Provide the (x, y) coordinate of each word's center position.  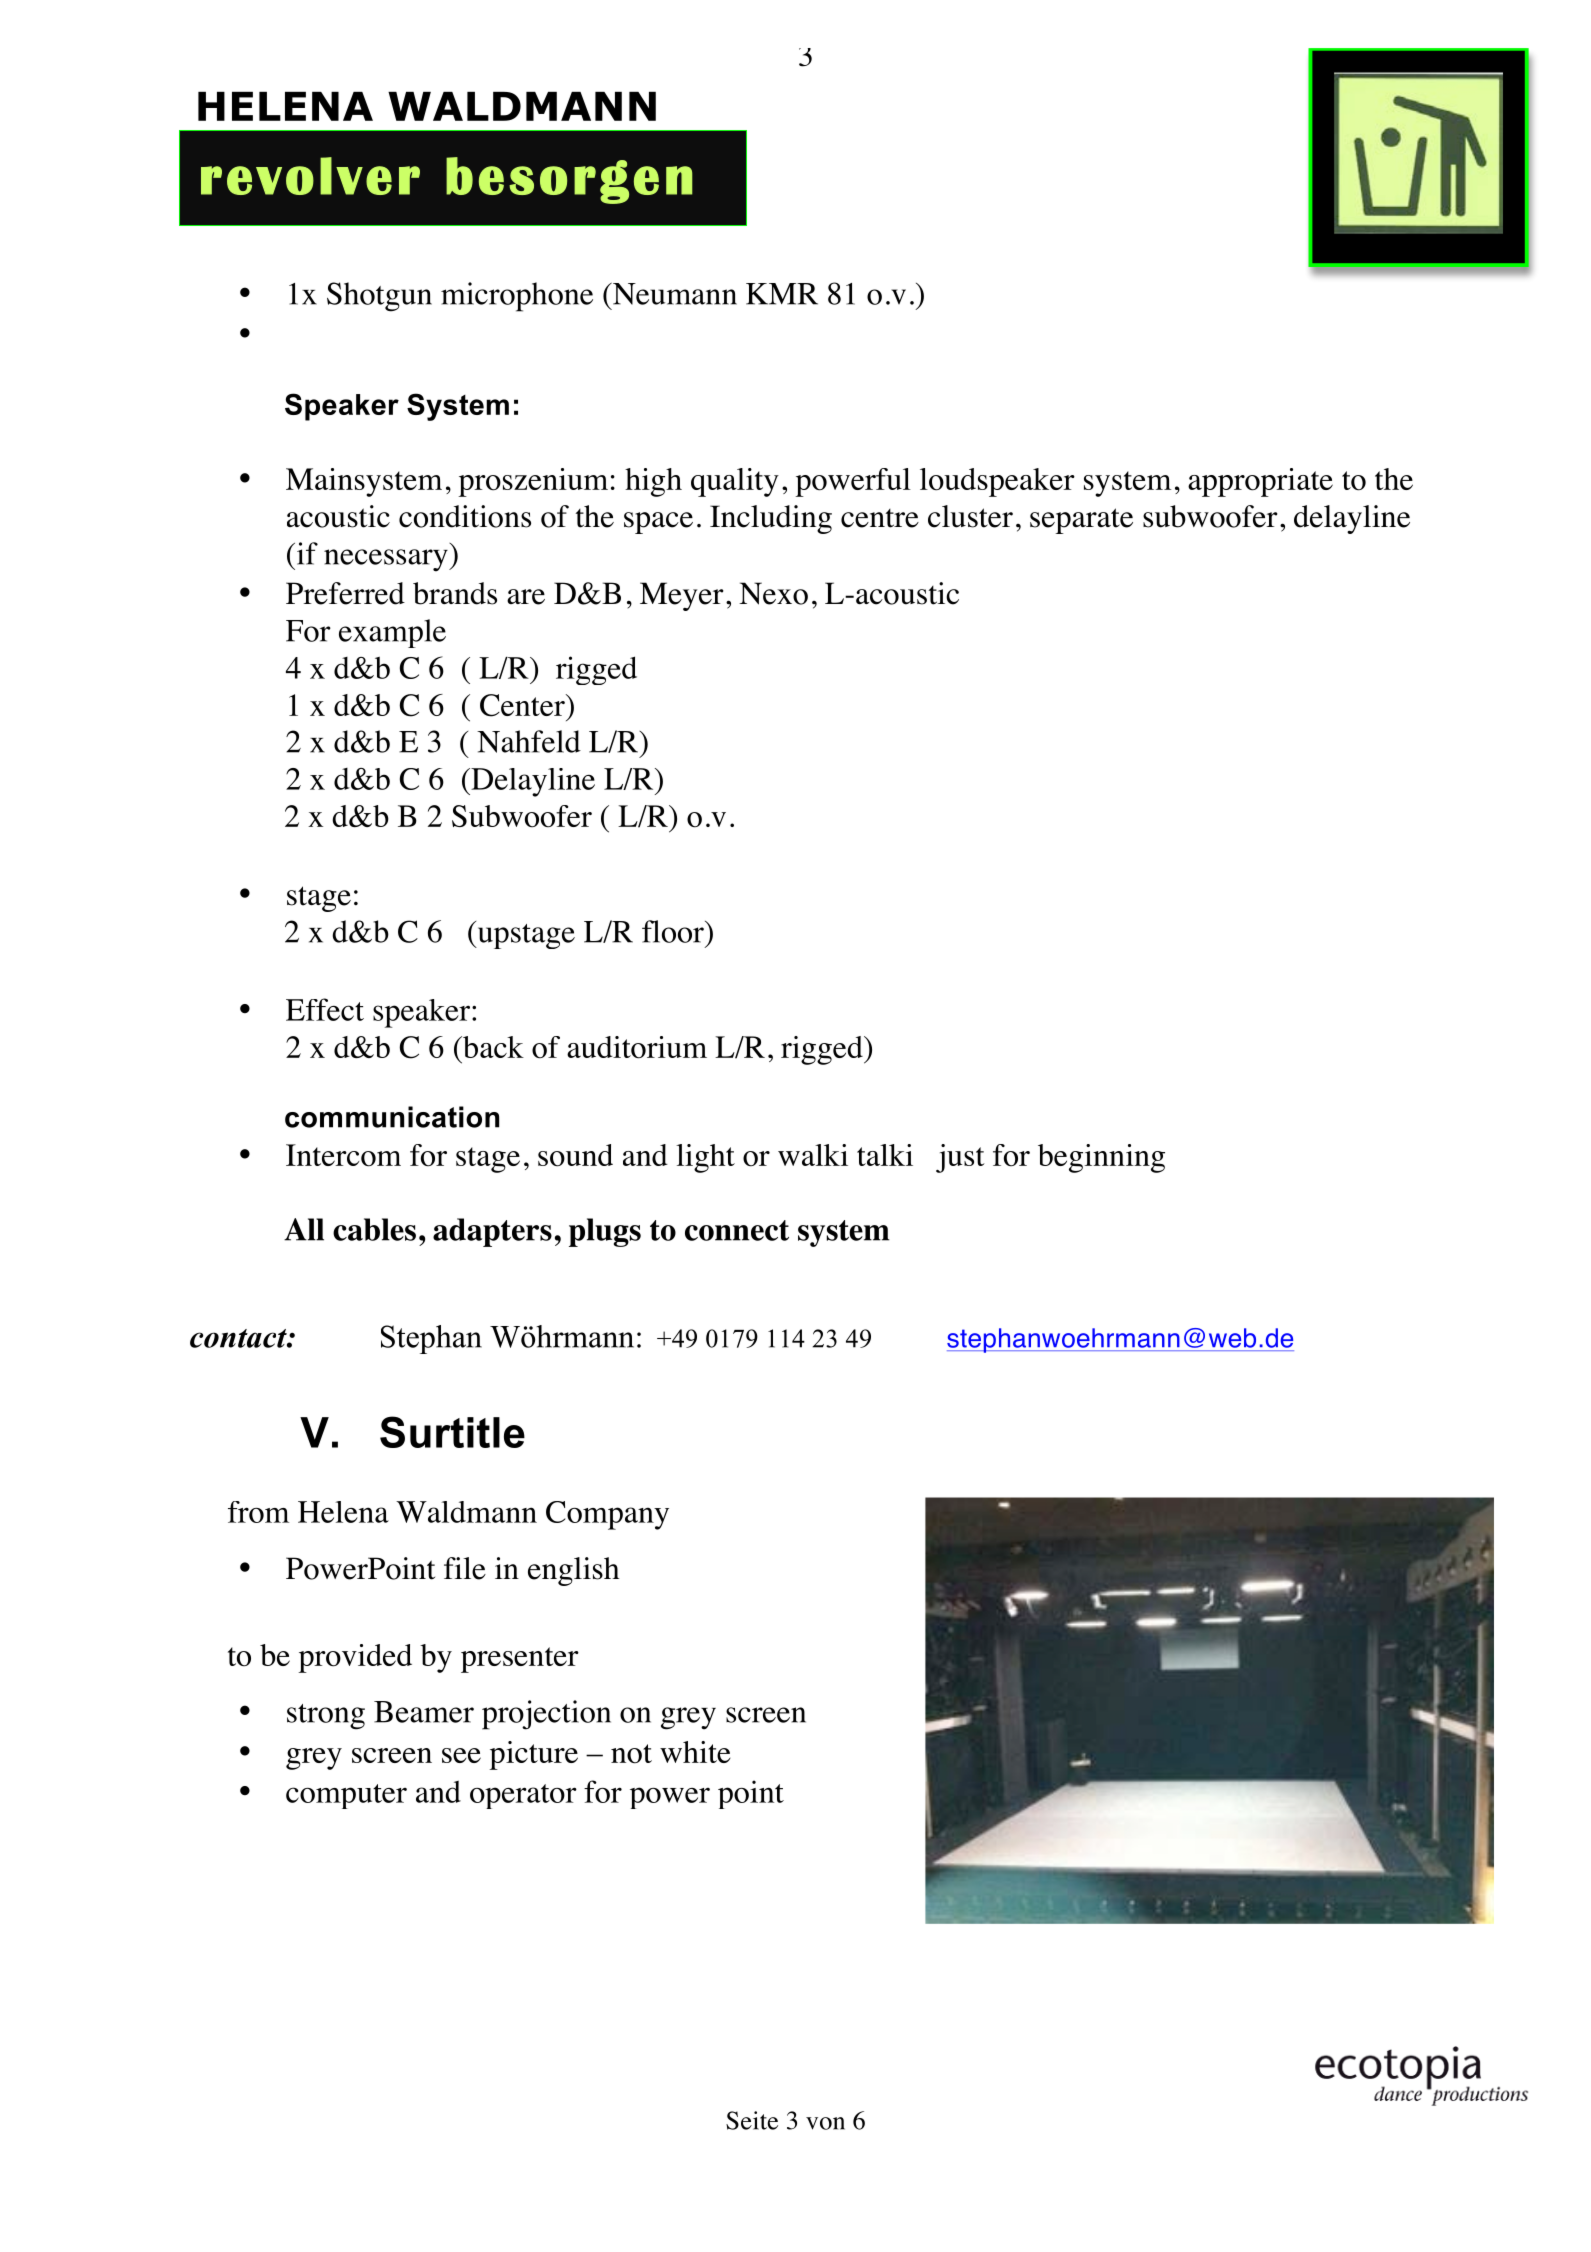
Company (607, 1515)
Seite (752, 2120)
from (258, 1512)
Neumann (674, 294)
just (960, 1158)
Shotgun (379, 297)
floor (674, 931)
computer (346, 1796)
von (825, 2123)
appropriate (1260, 482)
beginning (1101, 1158)
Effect (325, 1009)
